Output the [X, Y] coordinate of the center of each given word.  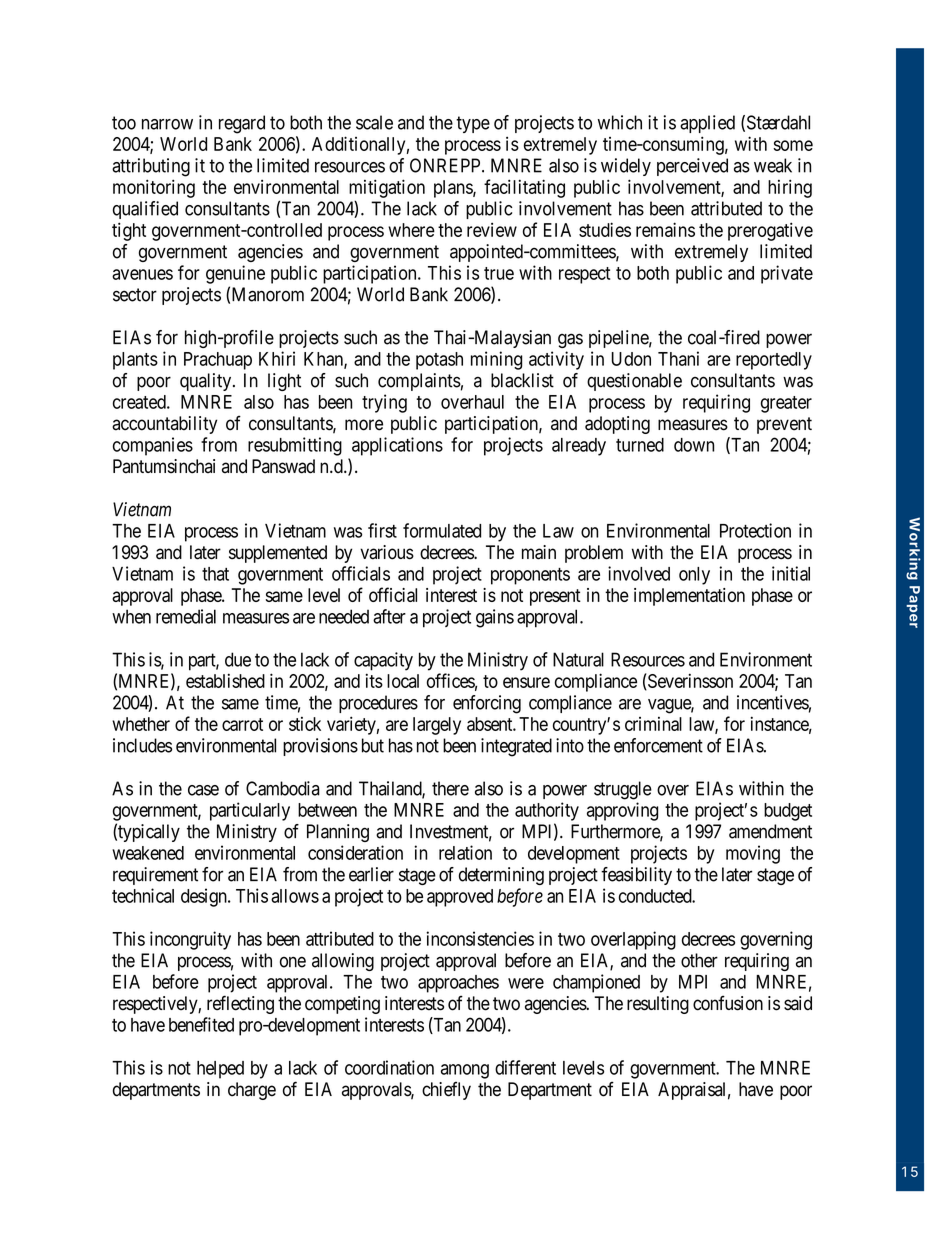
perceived [692, 167]
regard [242, 124]
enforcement [658, 745]
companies [153, 446]
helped [220, 1070]
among [465, 1071]
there [450, 788]
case [203, 790]
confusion [728, 1003]
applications [397, 446]
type [473, 124]
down [694, 445]
